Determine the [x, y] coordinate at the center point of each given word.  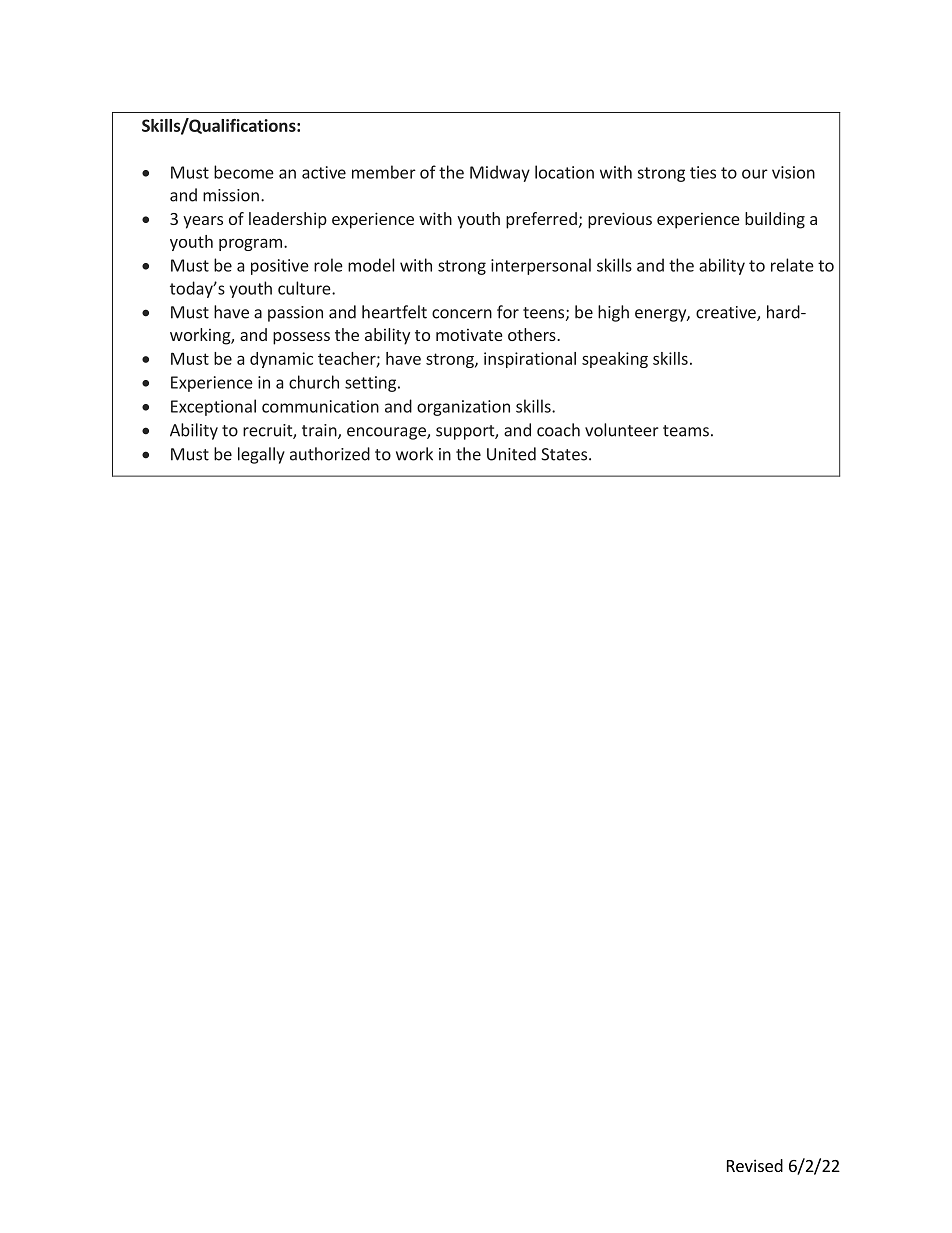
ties [703, 172]
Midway [500, 173]
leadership [288, 220]
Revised [755, 1165]
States [565, 454]
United [511, 454]
